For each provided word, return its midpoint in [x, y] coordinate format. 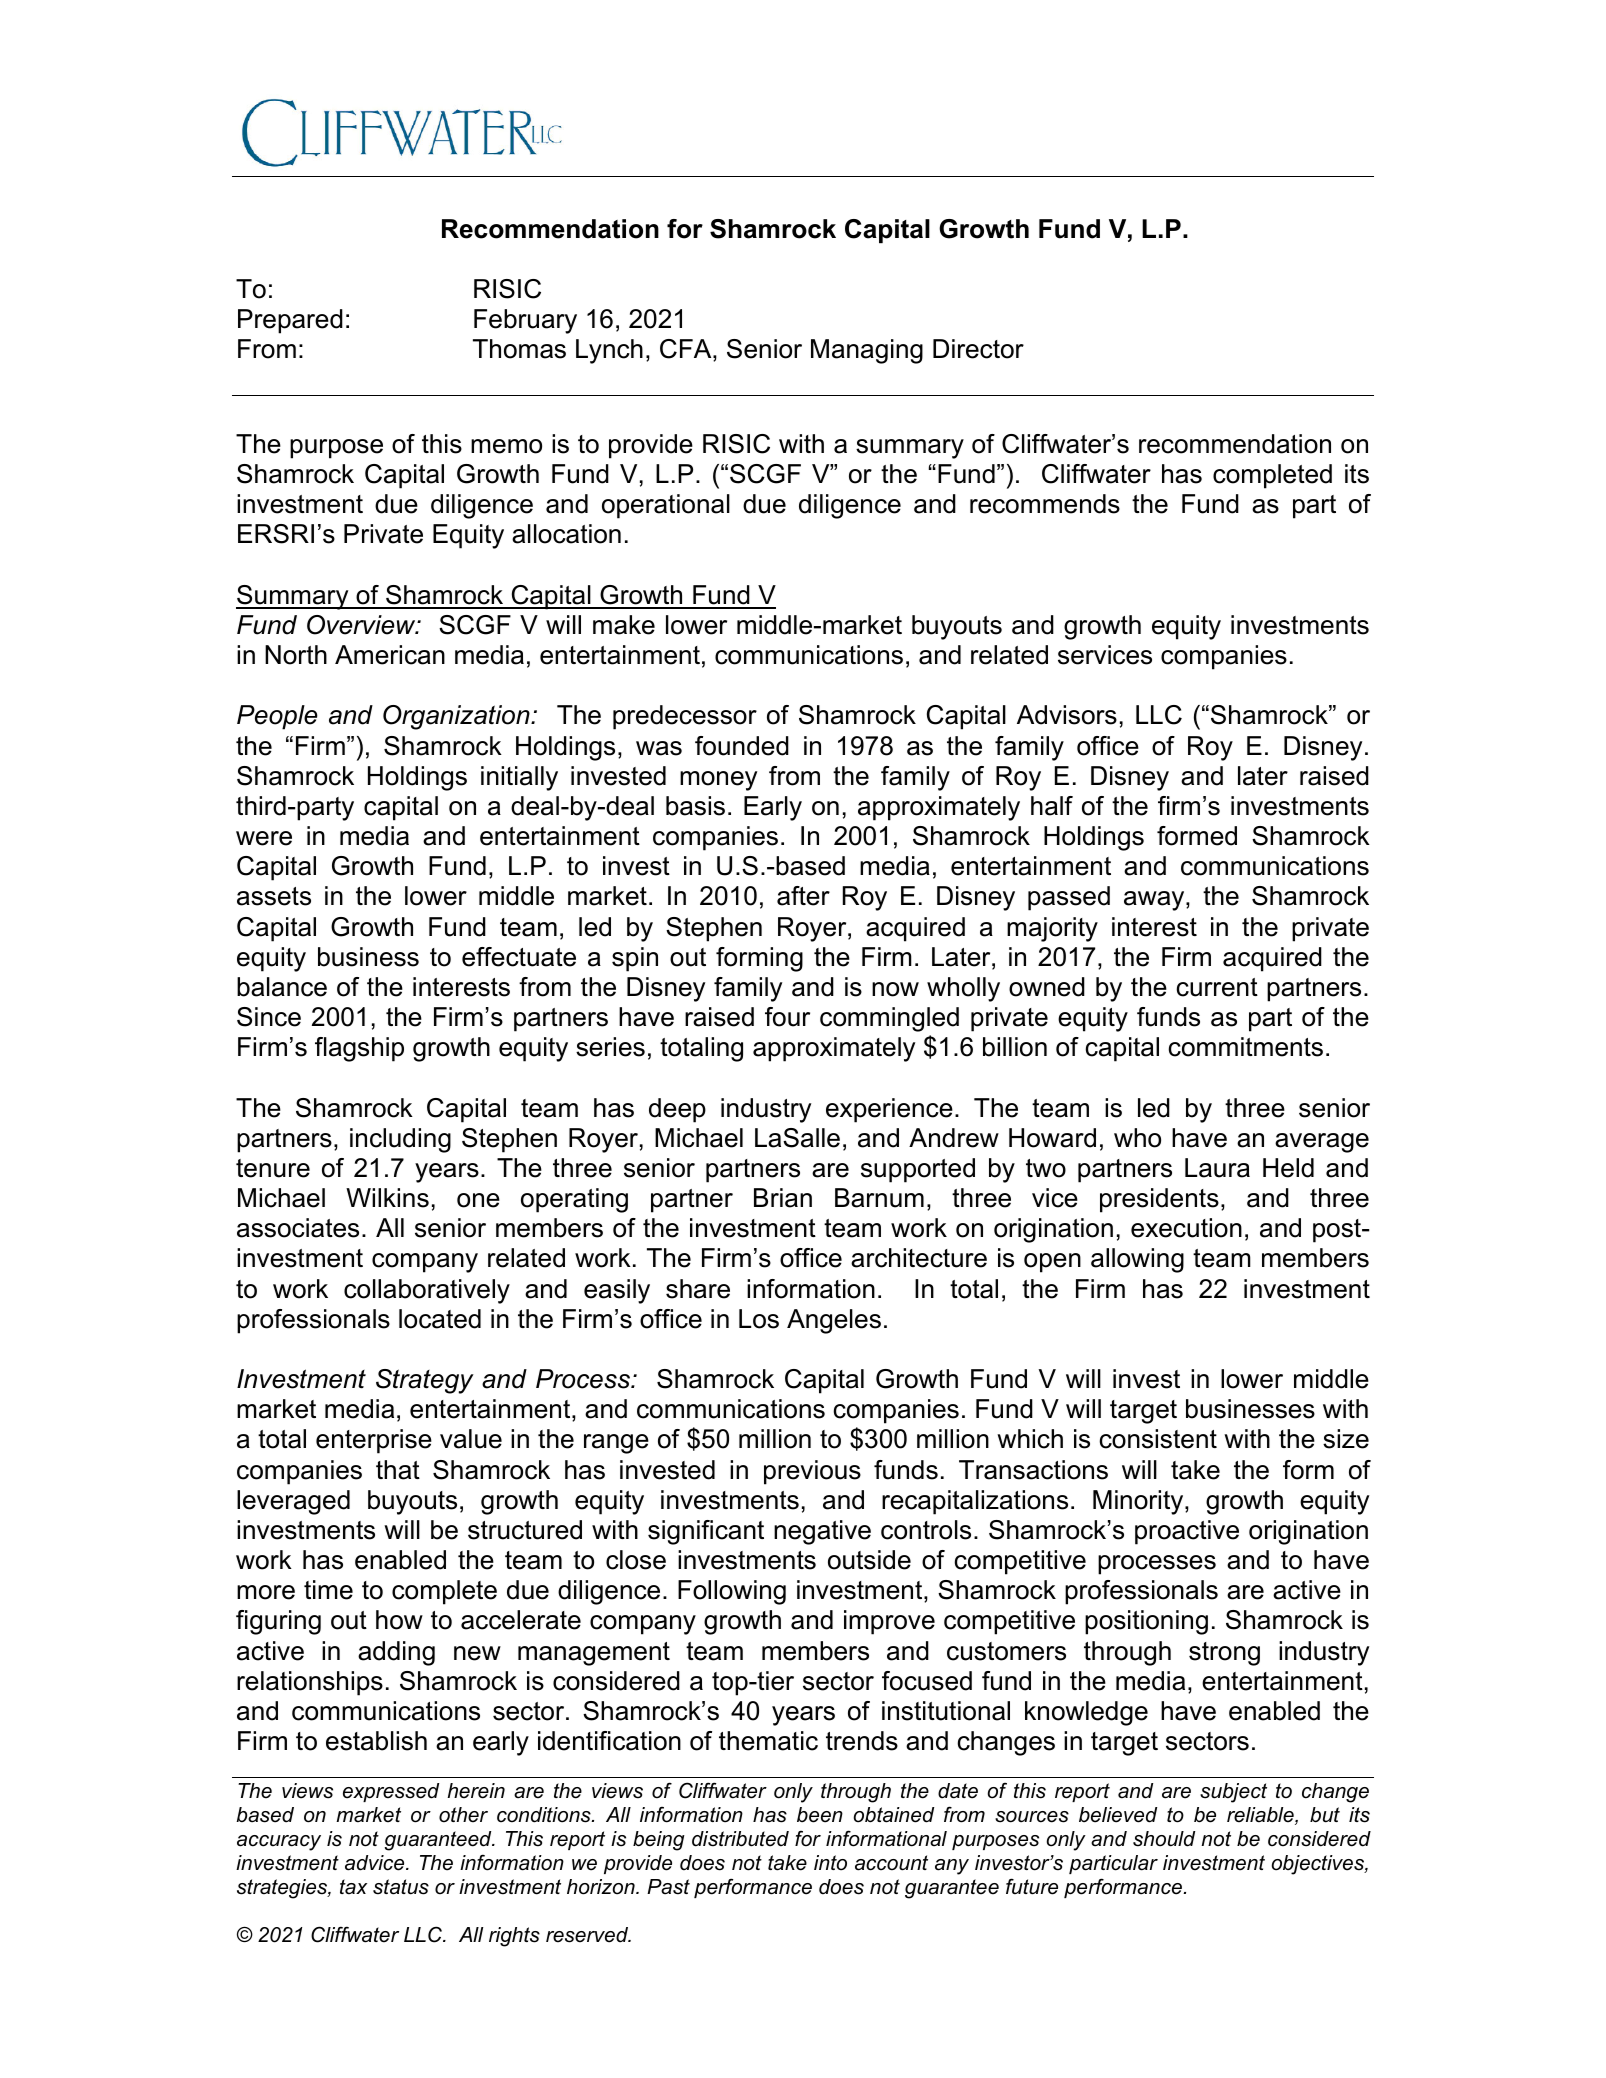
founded [742, 746]
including [400, 1140]
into [830, 1863]
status [401, 1887]
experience [889, 1110]
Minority [1139, 1502]
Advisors [1067, 715]
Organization [457, 717]
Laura [1217, 1168]
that [398, 1470]
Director [978, 349]
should [1164, 1839]
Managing [867, 351]
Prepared [290, 321]
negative [822, 1532]
